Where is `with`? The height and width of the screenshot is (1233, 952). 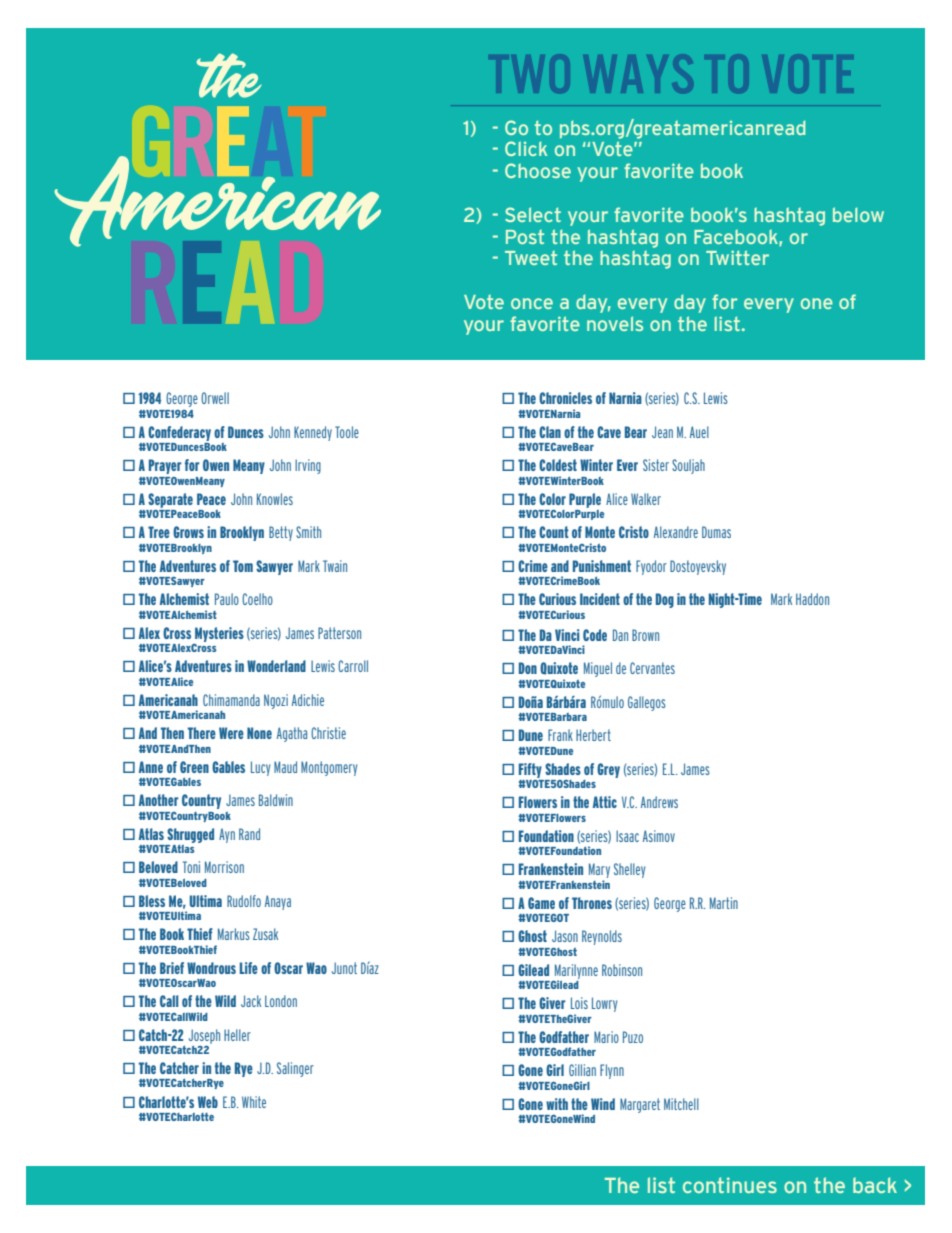 with is located at coordinates (557, 1104).
